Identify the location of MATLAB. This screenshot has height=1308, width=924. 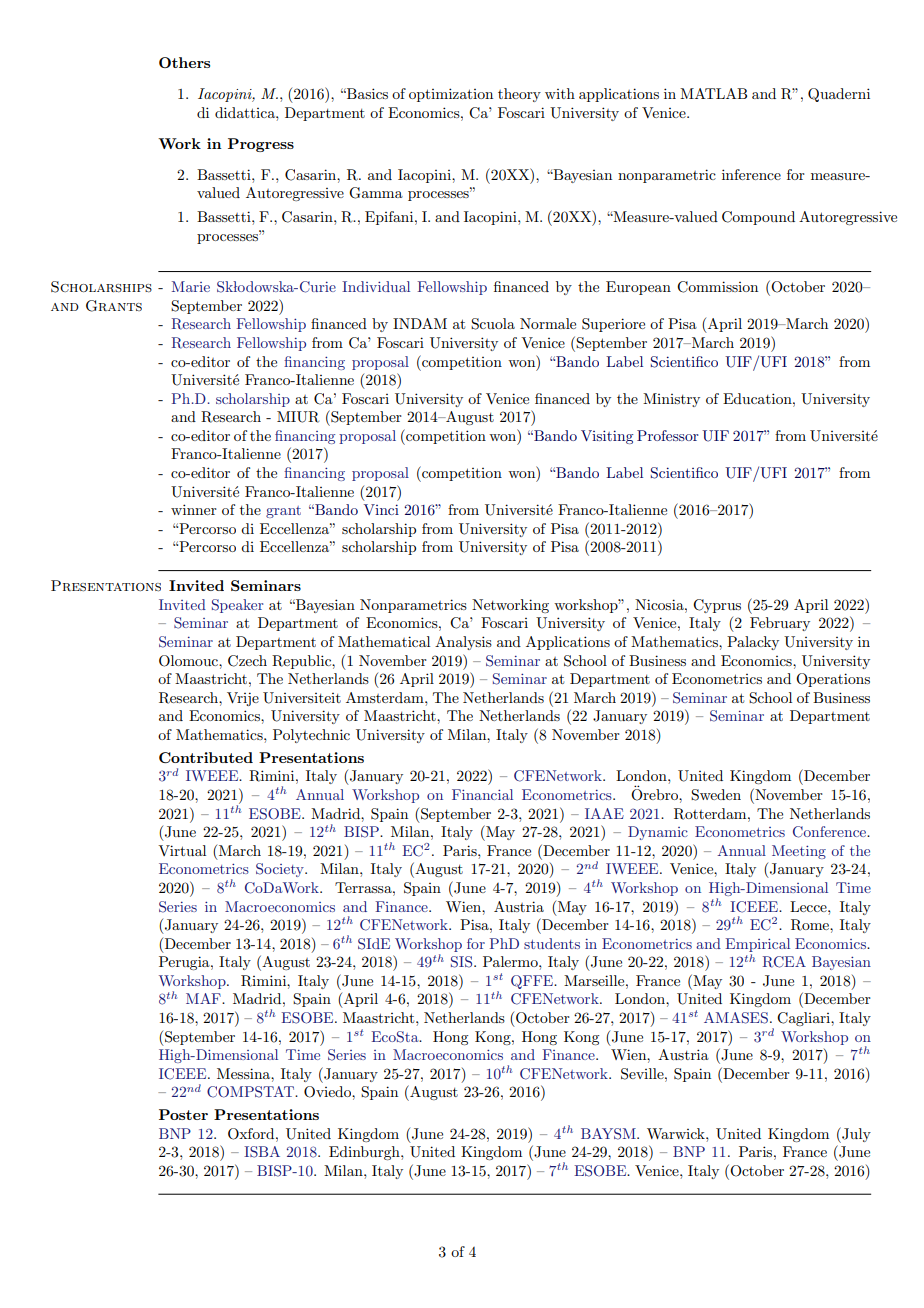
(713, 93).
